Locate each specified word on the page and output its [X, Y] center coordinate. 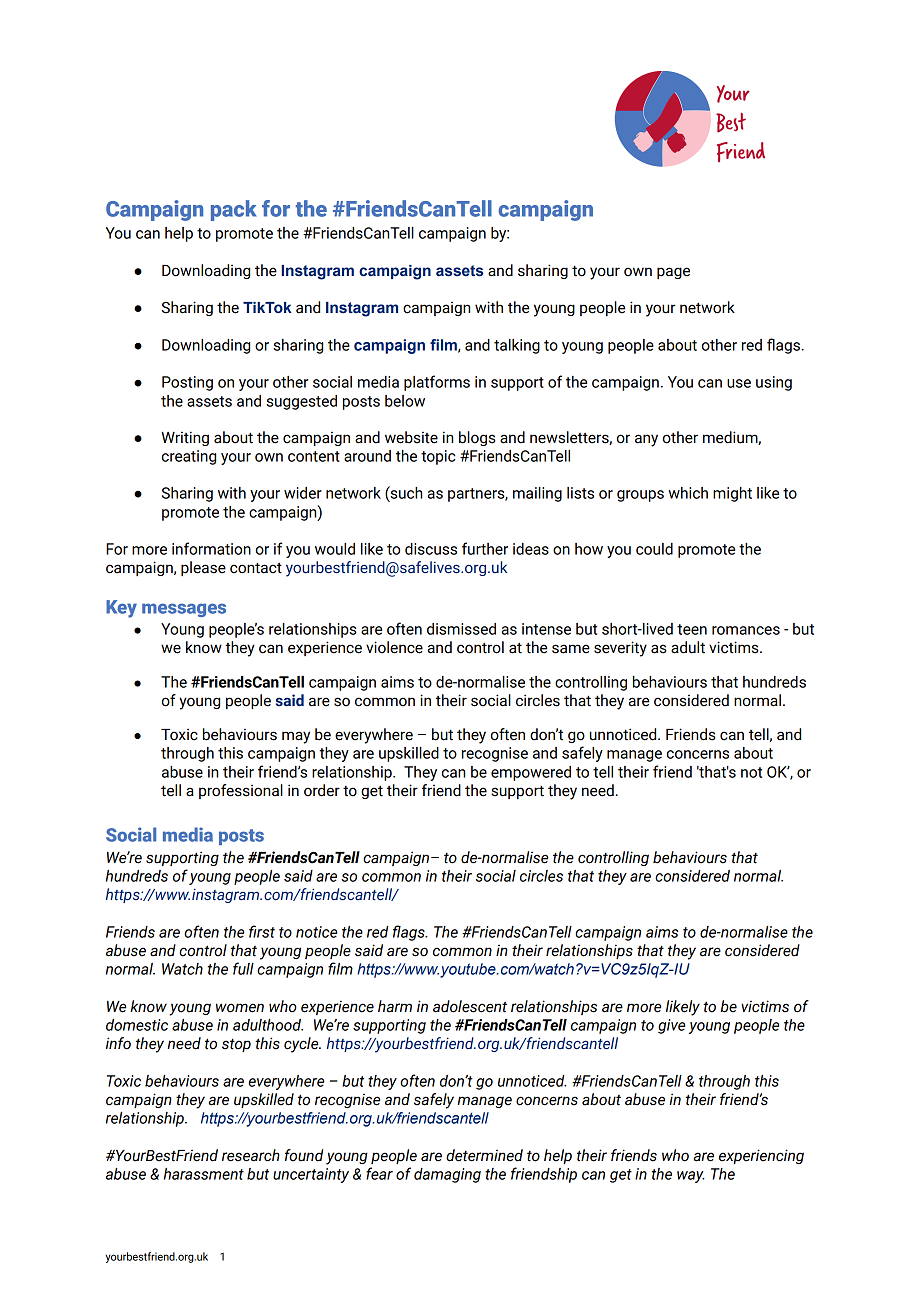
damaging [447, 1175]
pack [234, 210]
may [296, 737]
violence [394, 647]
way [691, 1177]
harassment [204, 1174]
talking [517, 346]
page [673, 273]
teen [692, 629]
